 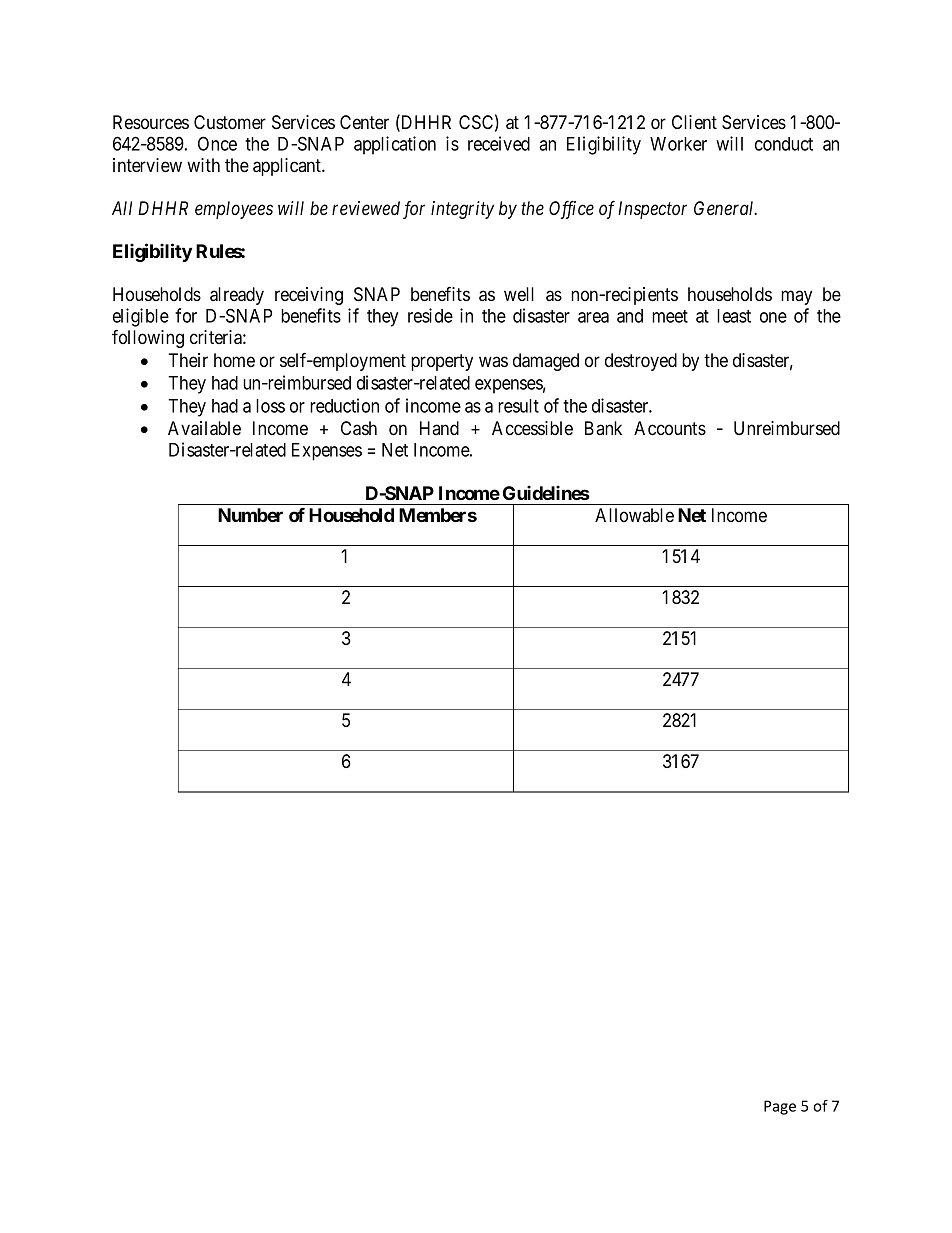 I want to click on Hand, so click(x=439, y=428).
